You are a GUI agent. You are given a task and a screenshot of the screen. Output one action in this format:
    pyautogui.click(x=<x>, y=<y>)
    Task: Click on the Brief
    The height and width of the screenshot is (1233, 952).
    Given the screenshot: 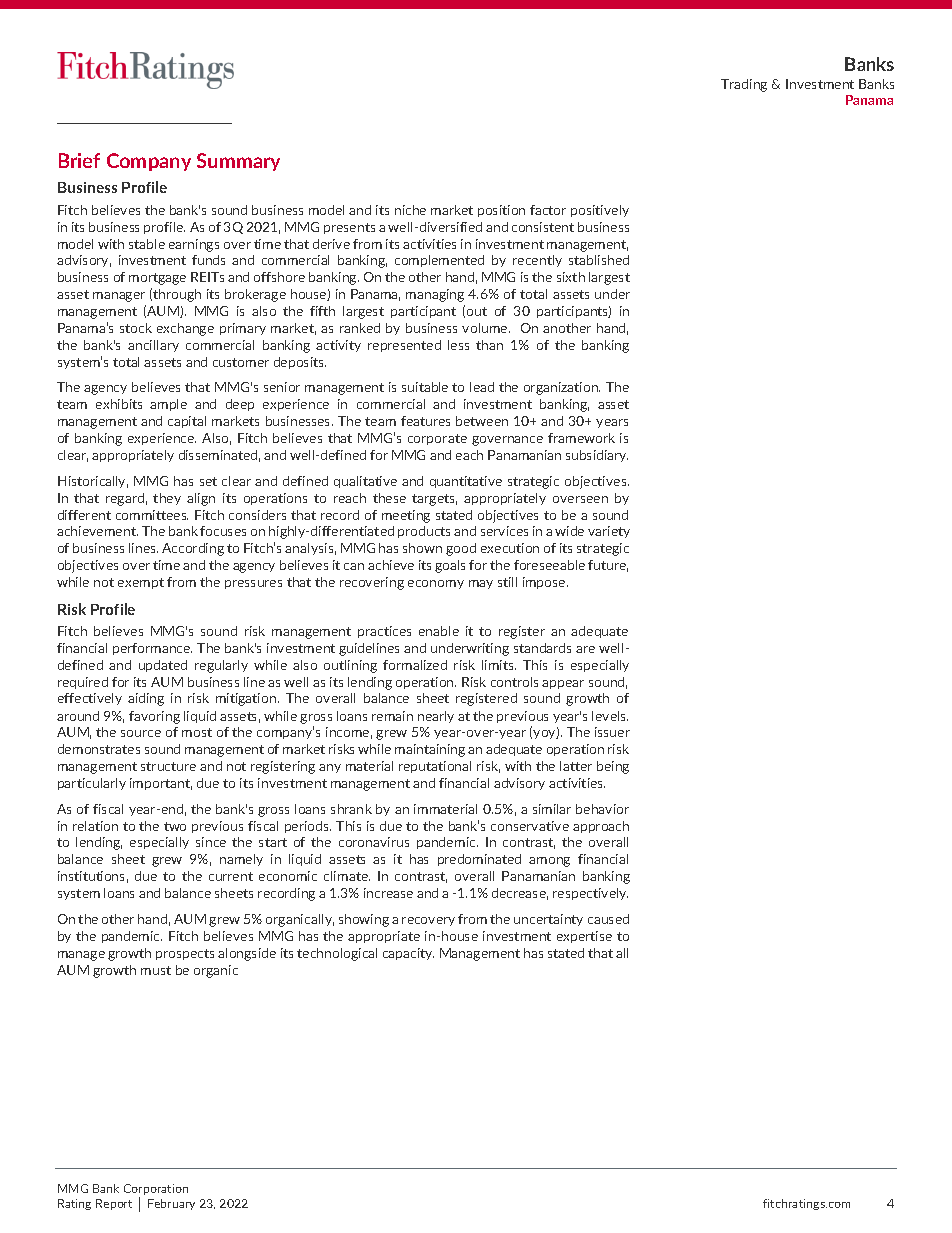 What is the action you would take?
    pyautogui.click(x=79, y=160)
